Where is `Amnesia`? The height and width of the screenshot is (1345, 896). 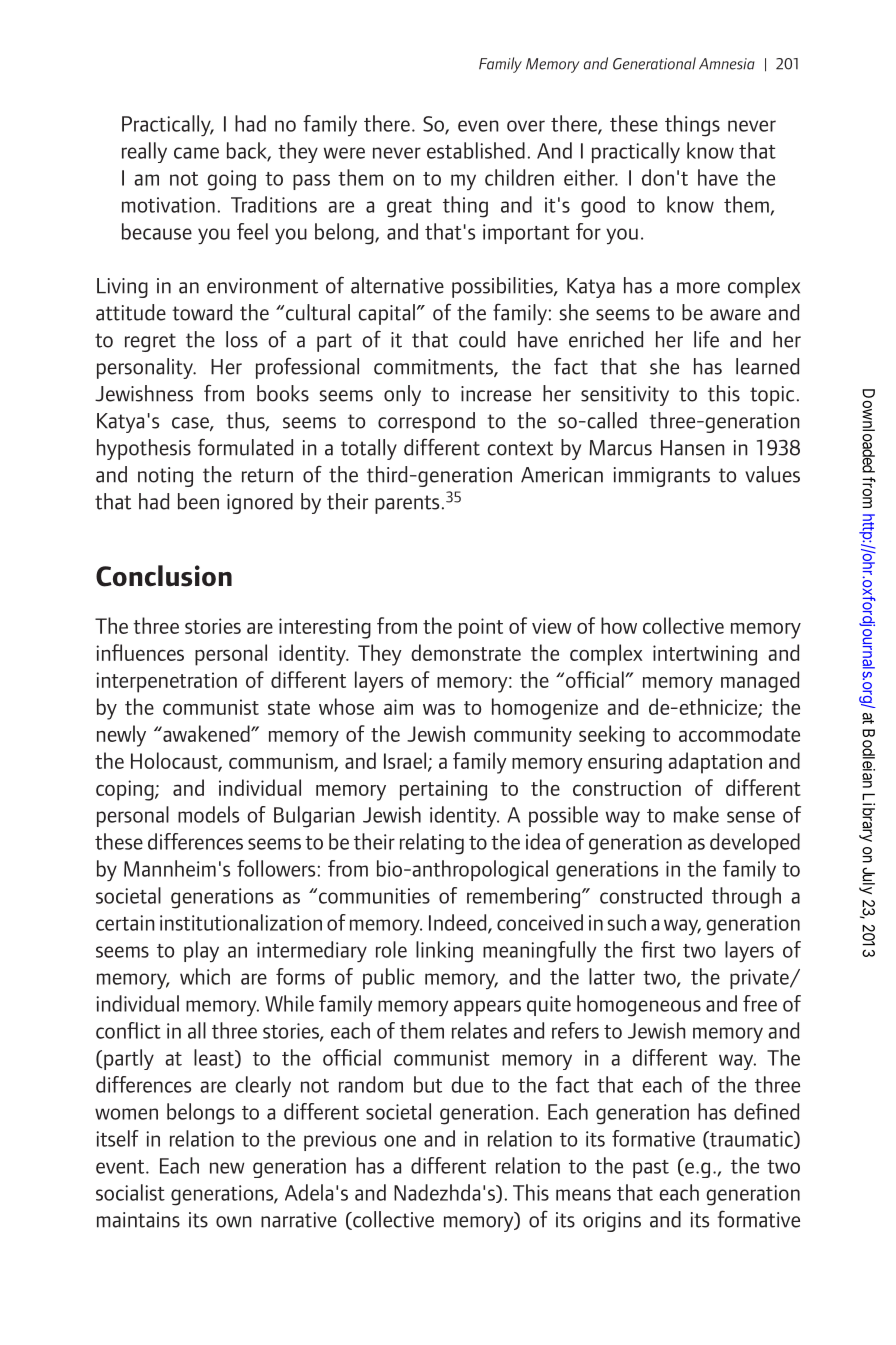 Amnesia is located at coordinates (727, 64).
